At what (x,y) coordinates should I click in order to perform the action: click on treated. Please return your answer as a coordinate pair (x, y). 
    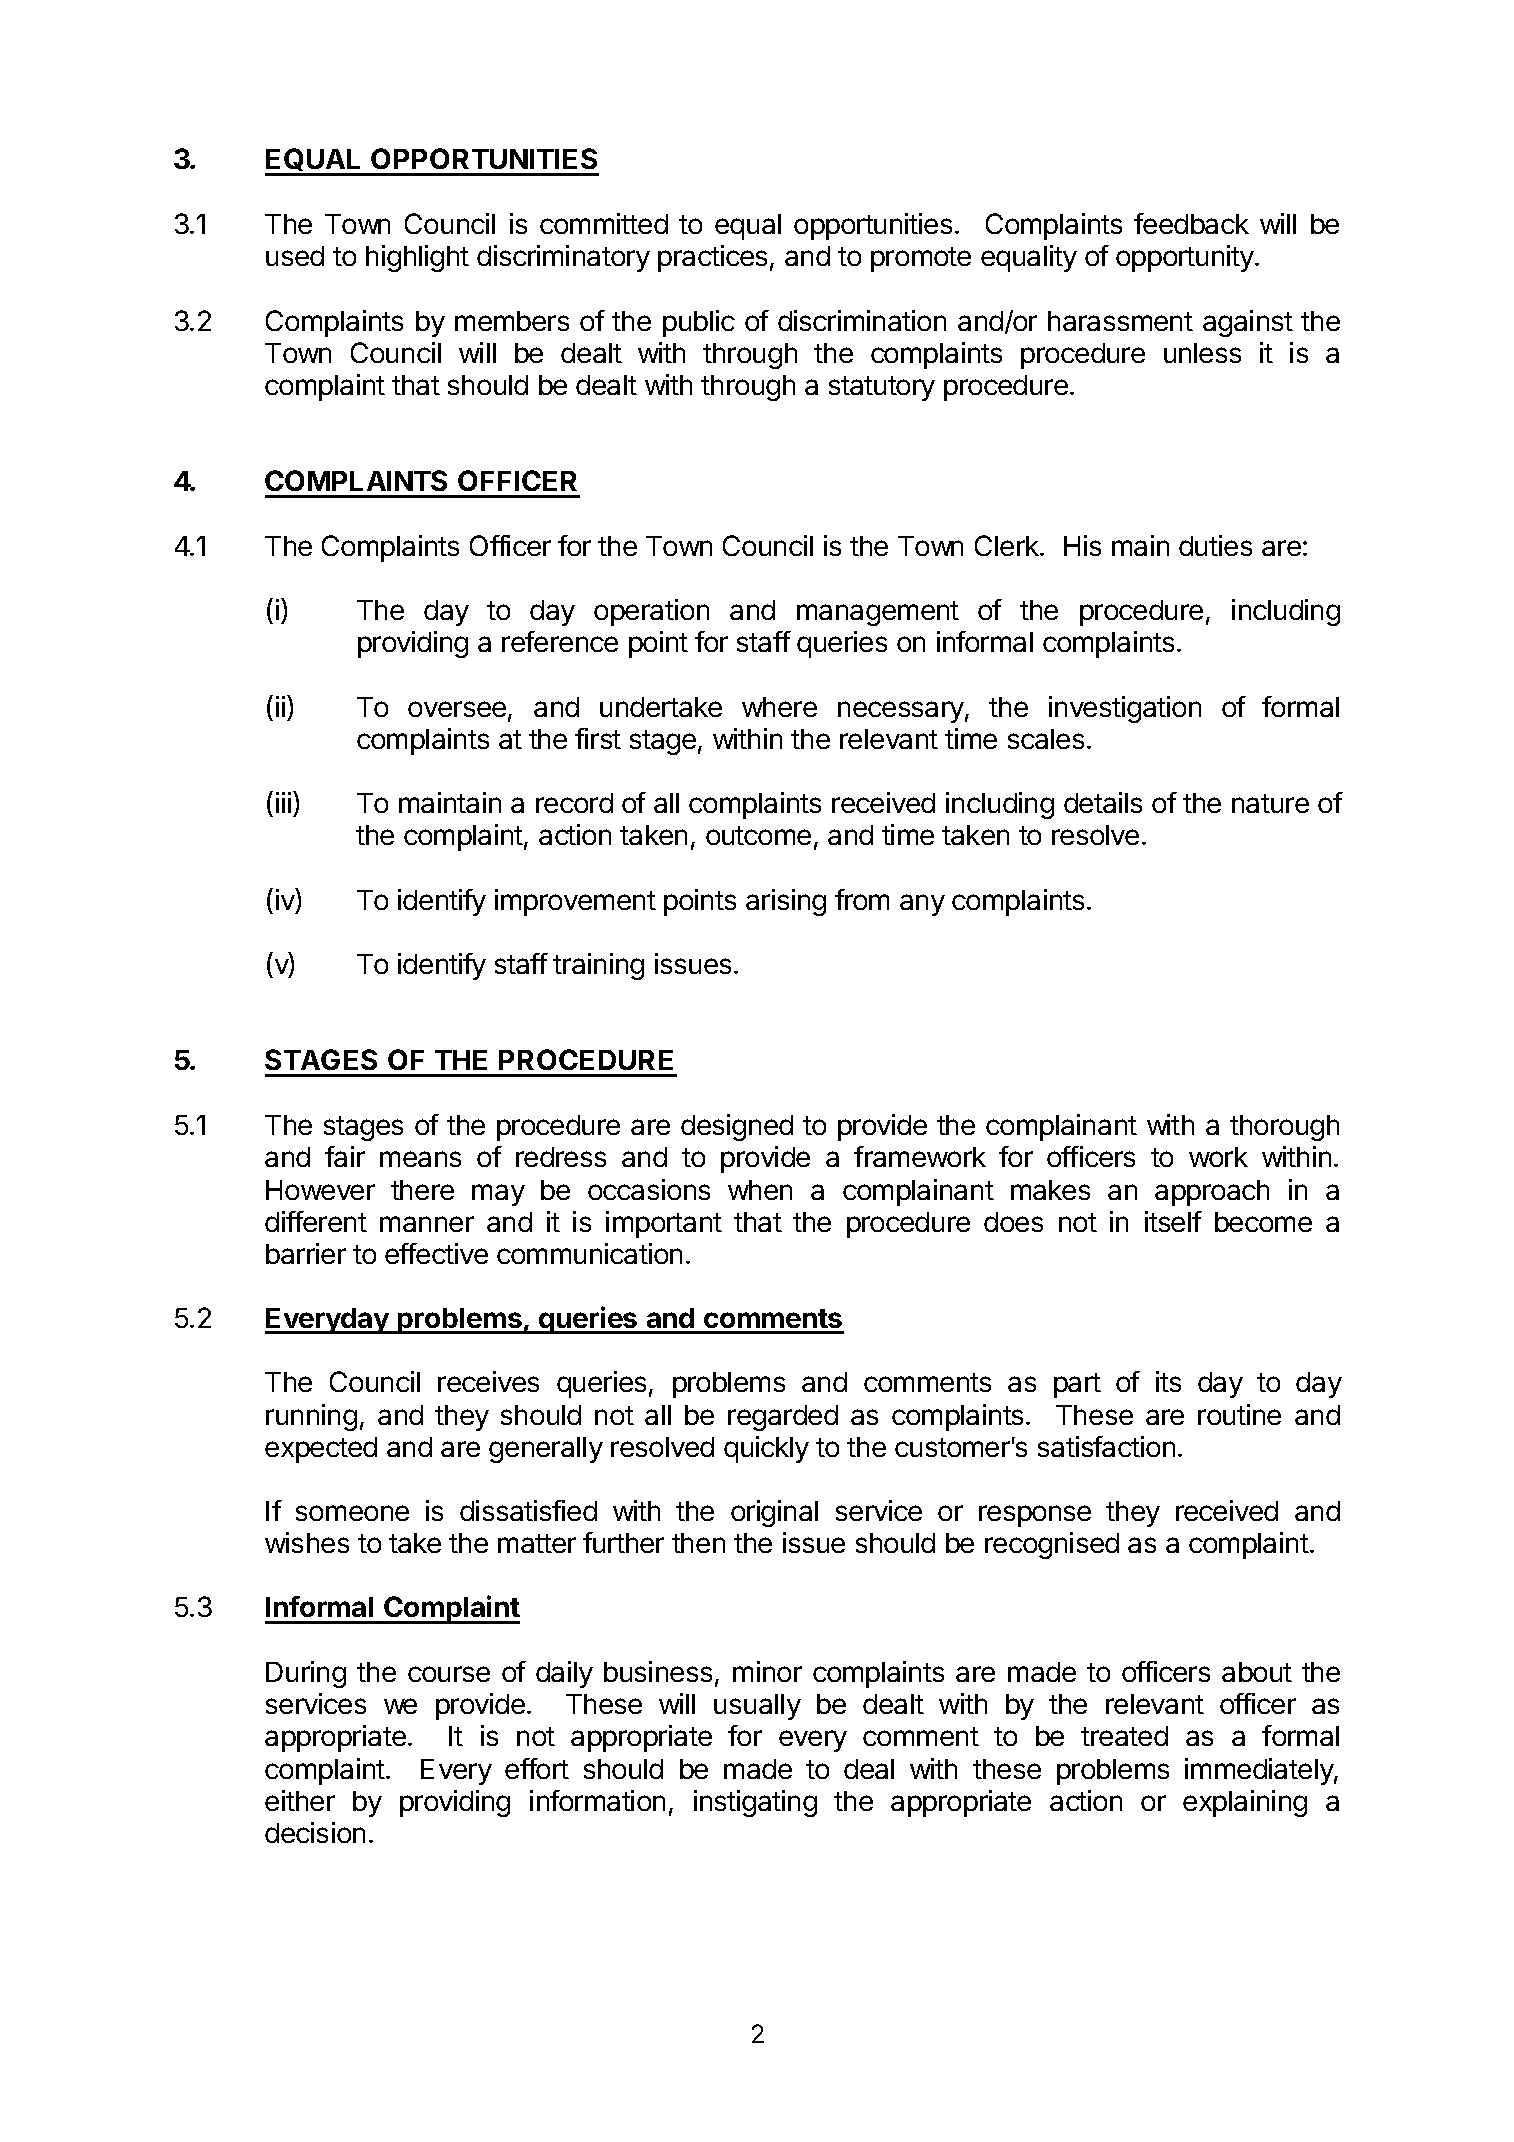
    Looking at the image, I should click on (1124, 1736).
